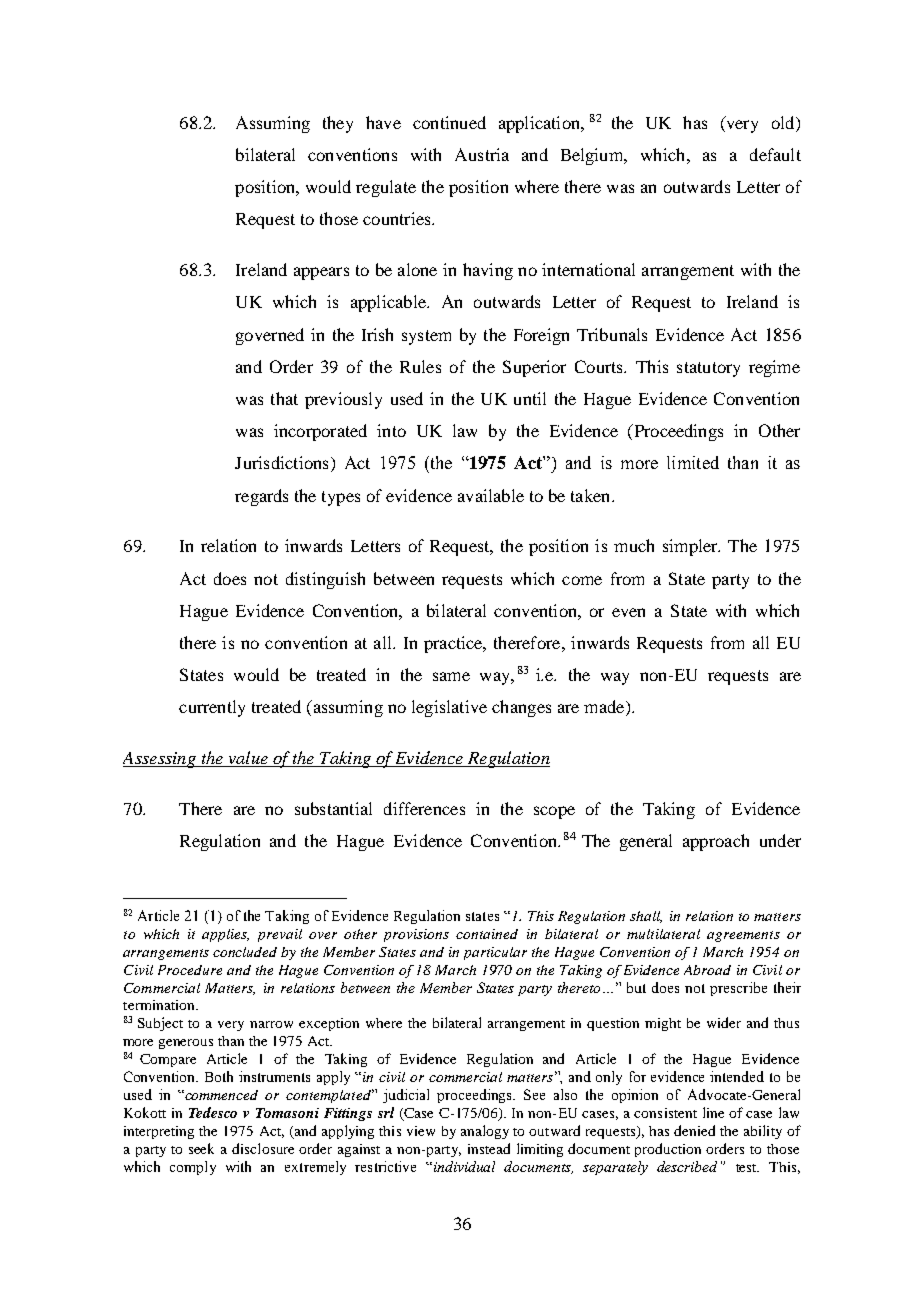 This screenshot has height=1309, width=924. Describe the element at coordinates (338, 124) in the screenshot. I see `they` at that location.
